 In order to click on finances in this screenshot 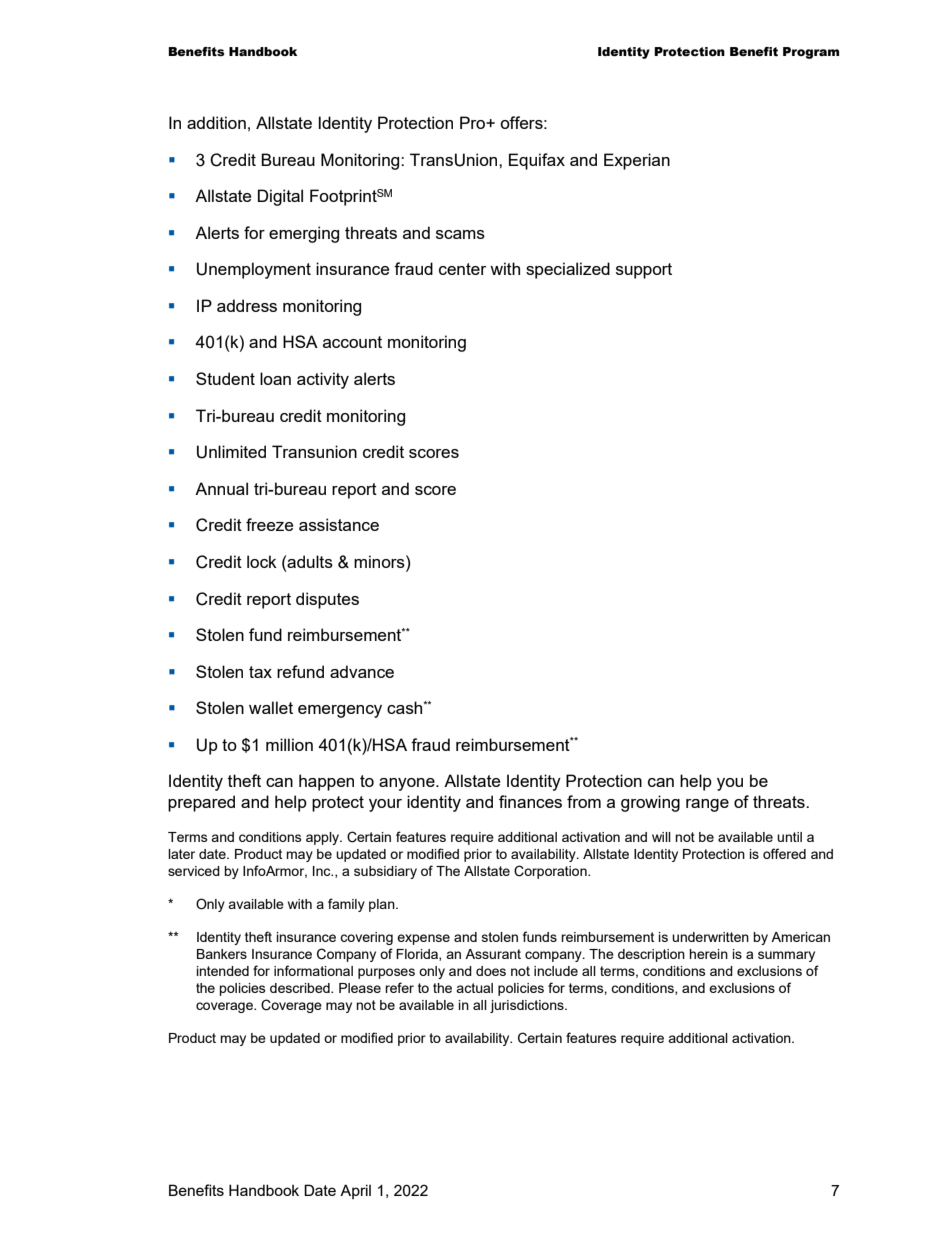, I will do `click(530, 801)`.
